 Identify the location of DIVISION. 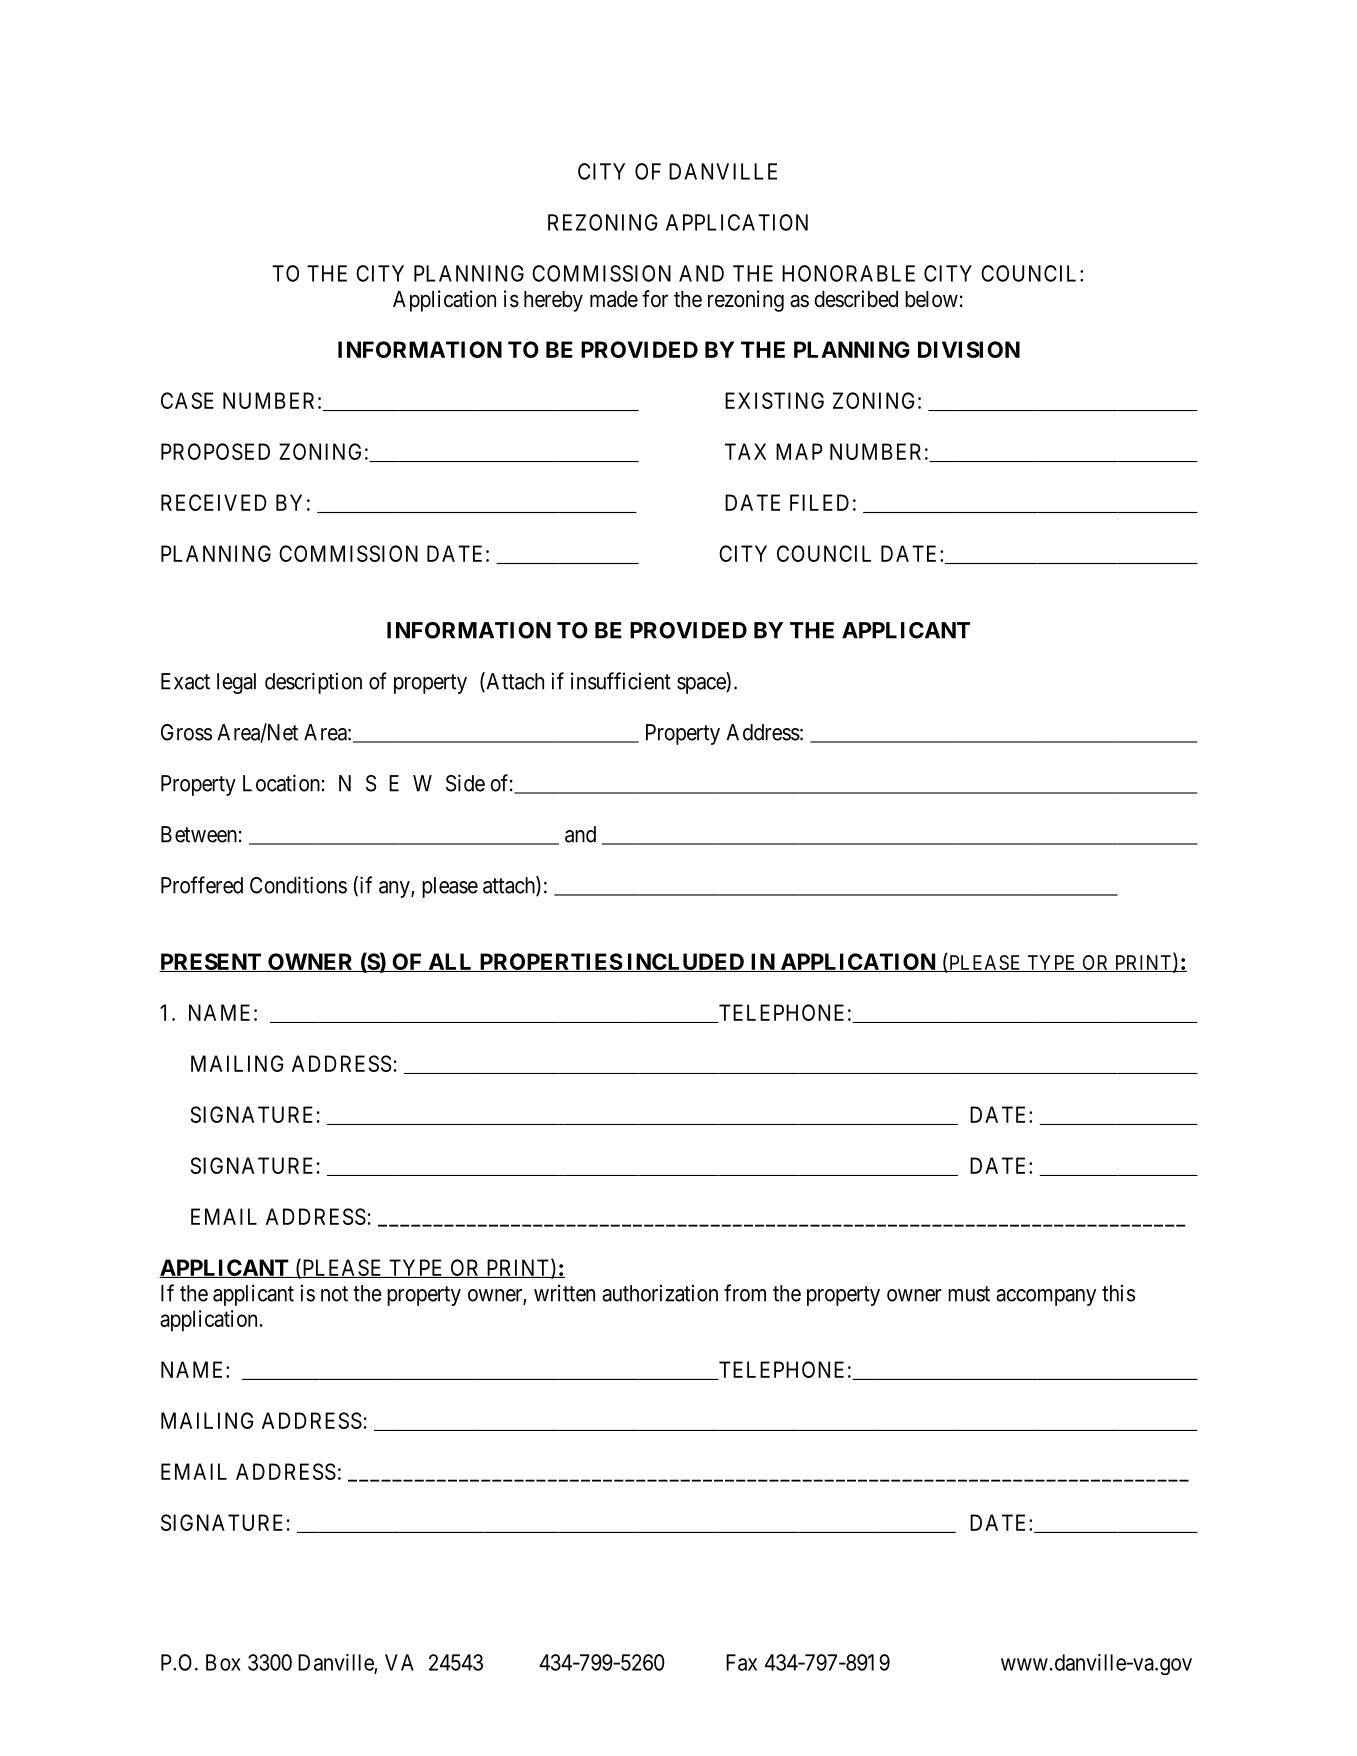
(969, 349).
